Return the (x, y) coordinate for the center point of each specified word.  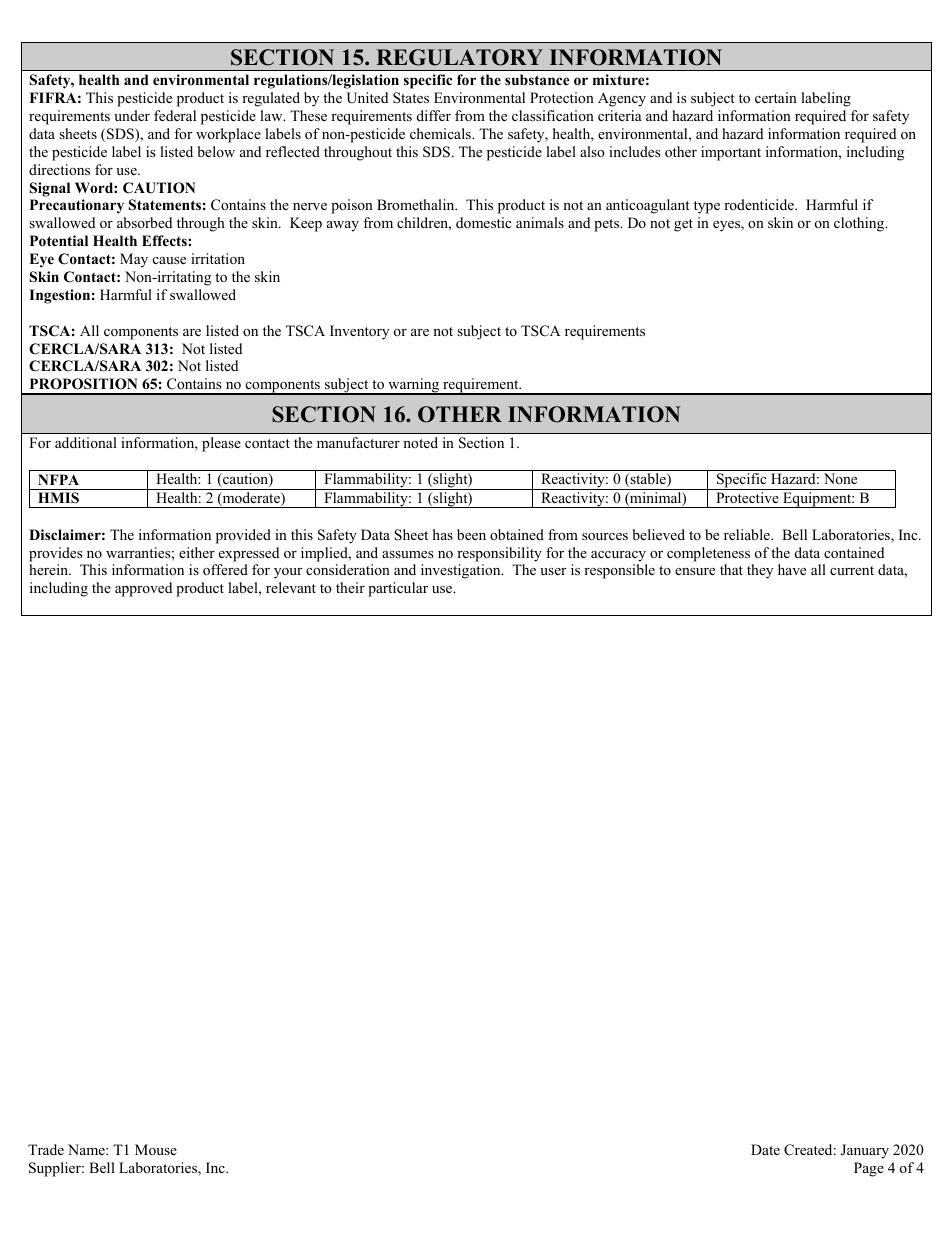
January (865, 1151)
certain (776, 97)
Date (765, 1149)
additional (86, 442)
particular (398, 589)
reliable (748, 534)
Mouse (156, 1149)
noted (420, 442)
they (760, 571)
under (132, 115)
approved (143, 589)
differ (434, 115)
